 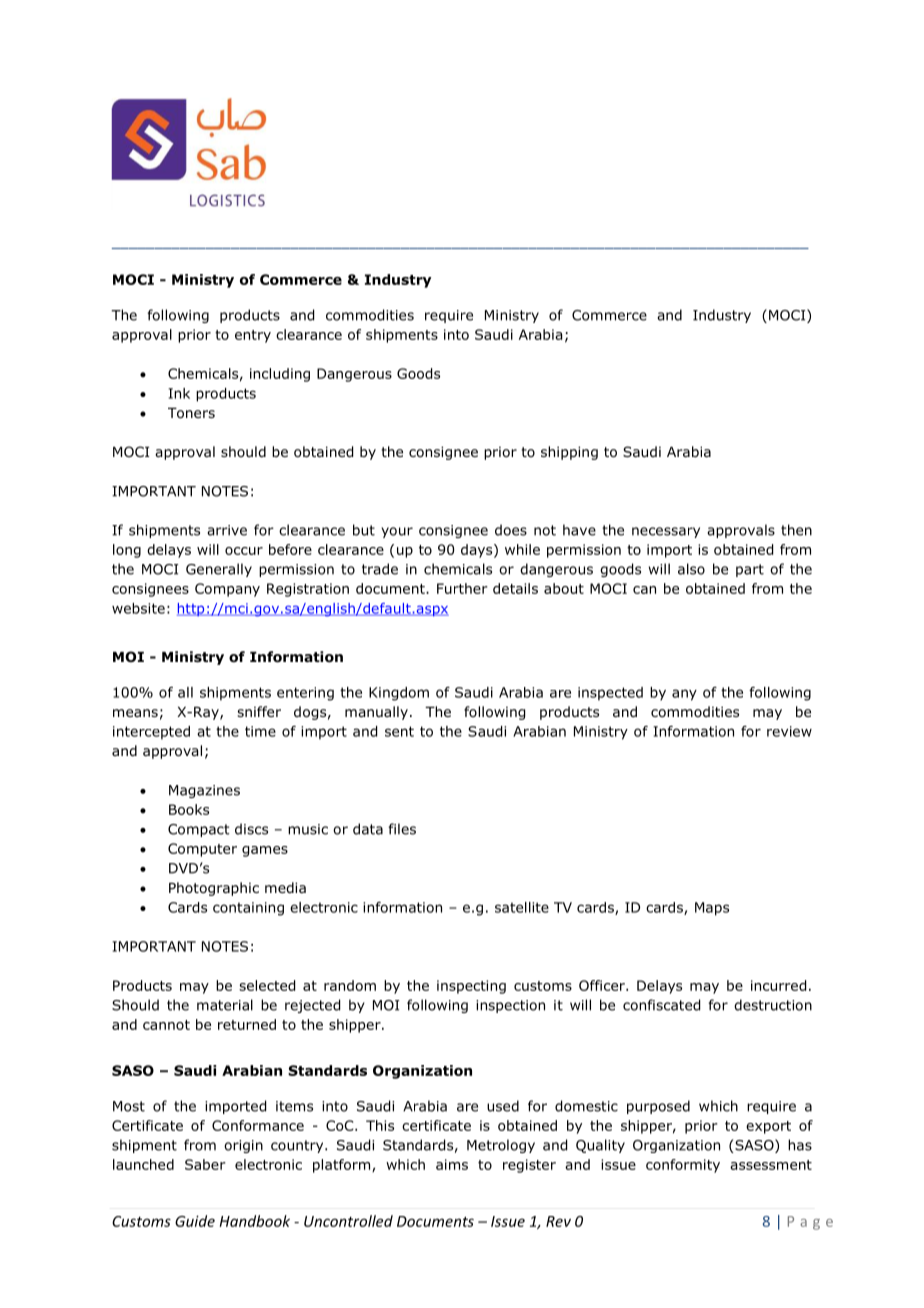 What do you see at coordinates (691, 569) in the screenshot?
I see `also` at bounding box center [691, 569].
